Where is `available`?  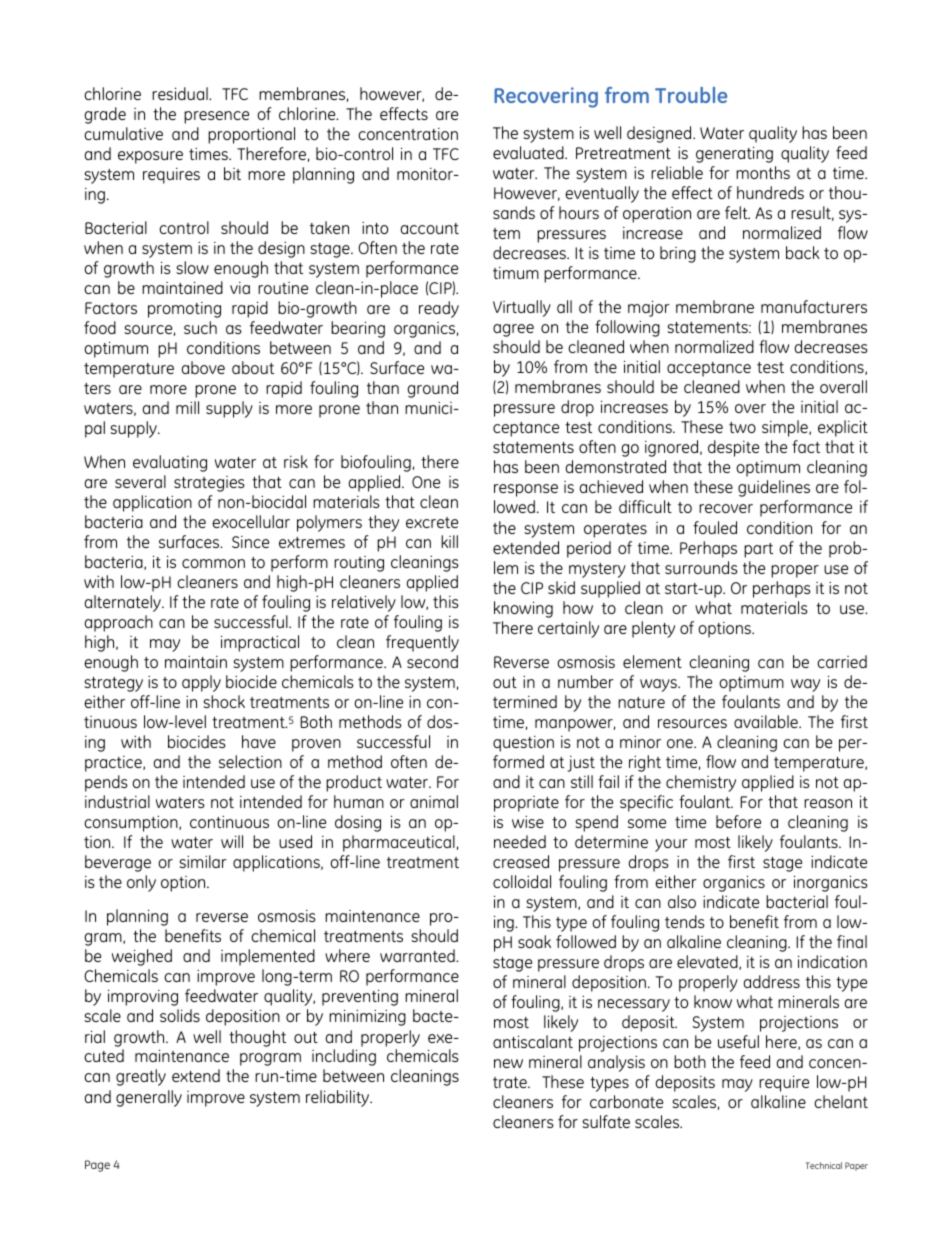 available is located at coordinates (767, 721).
